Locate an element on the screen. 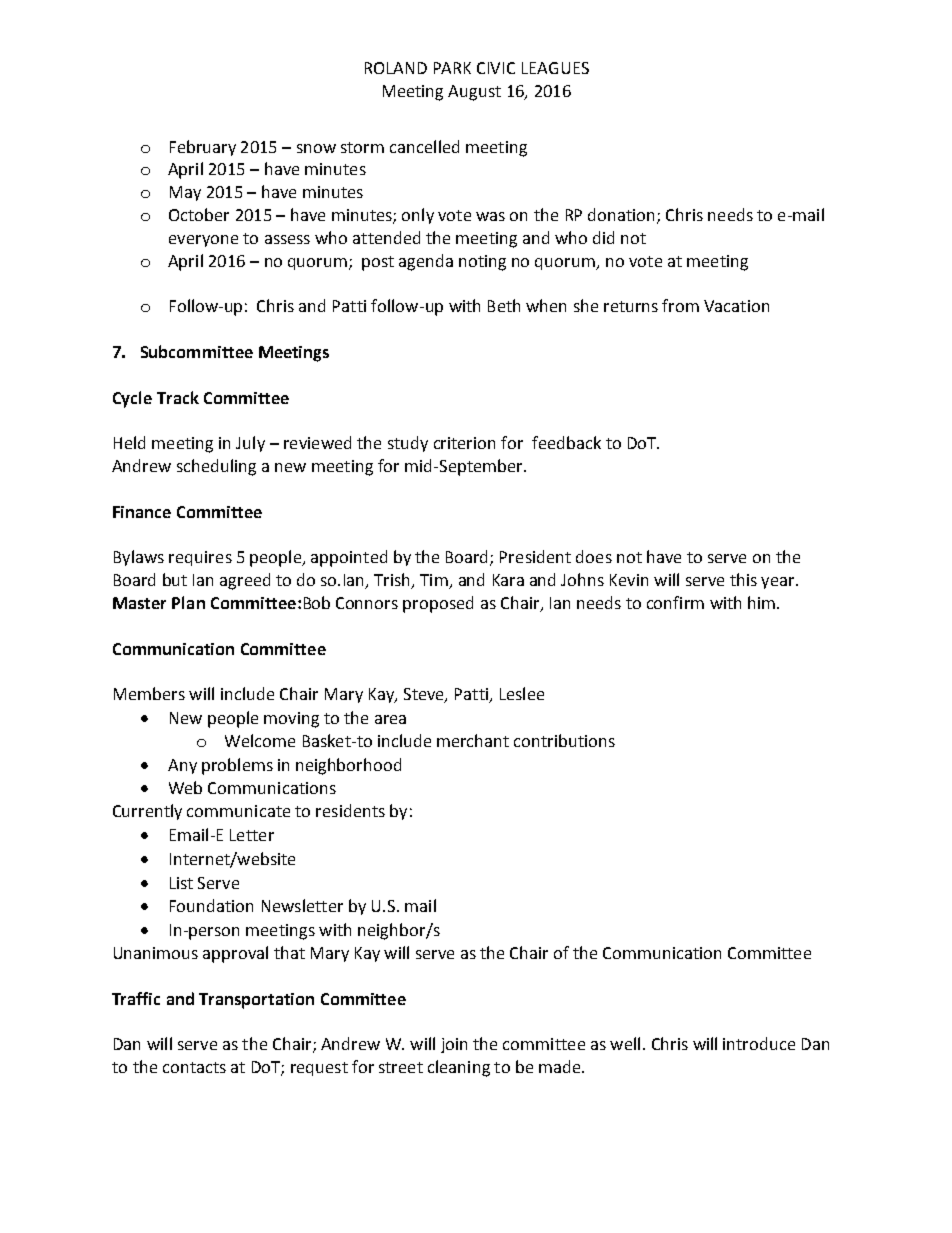  requires is located at coordinates (200, 558).
